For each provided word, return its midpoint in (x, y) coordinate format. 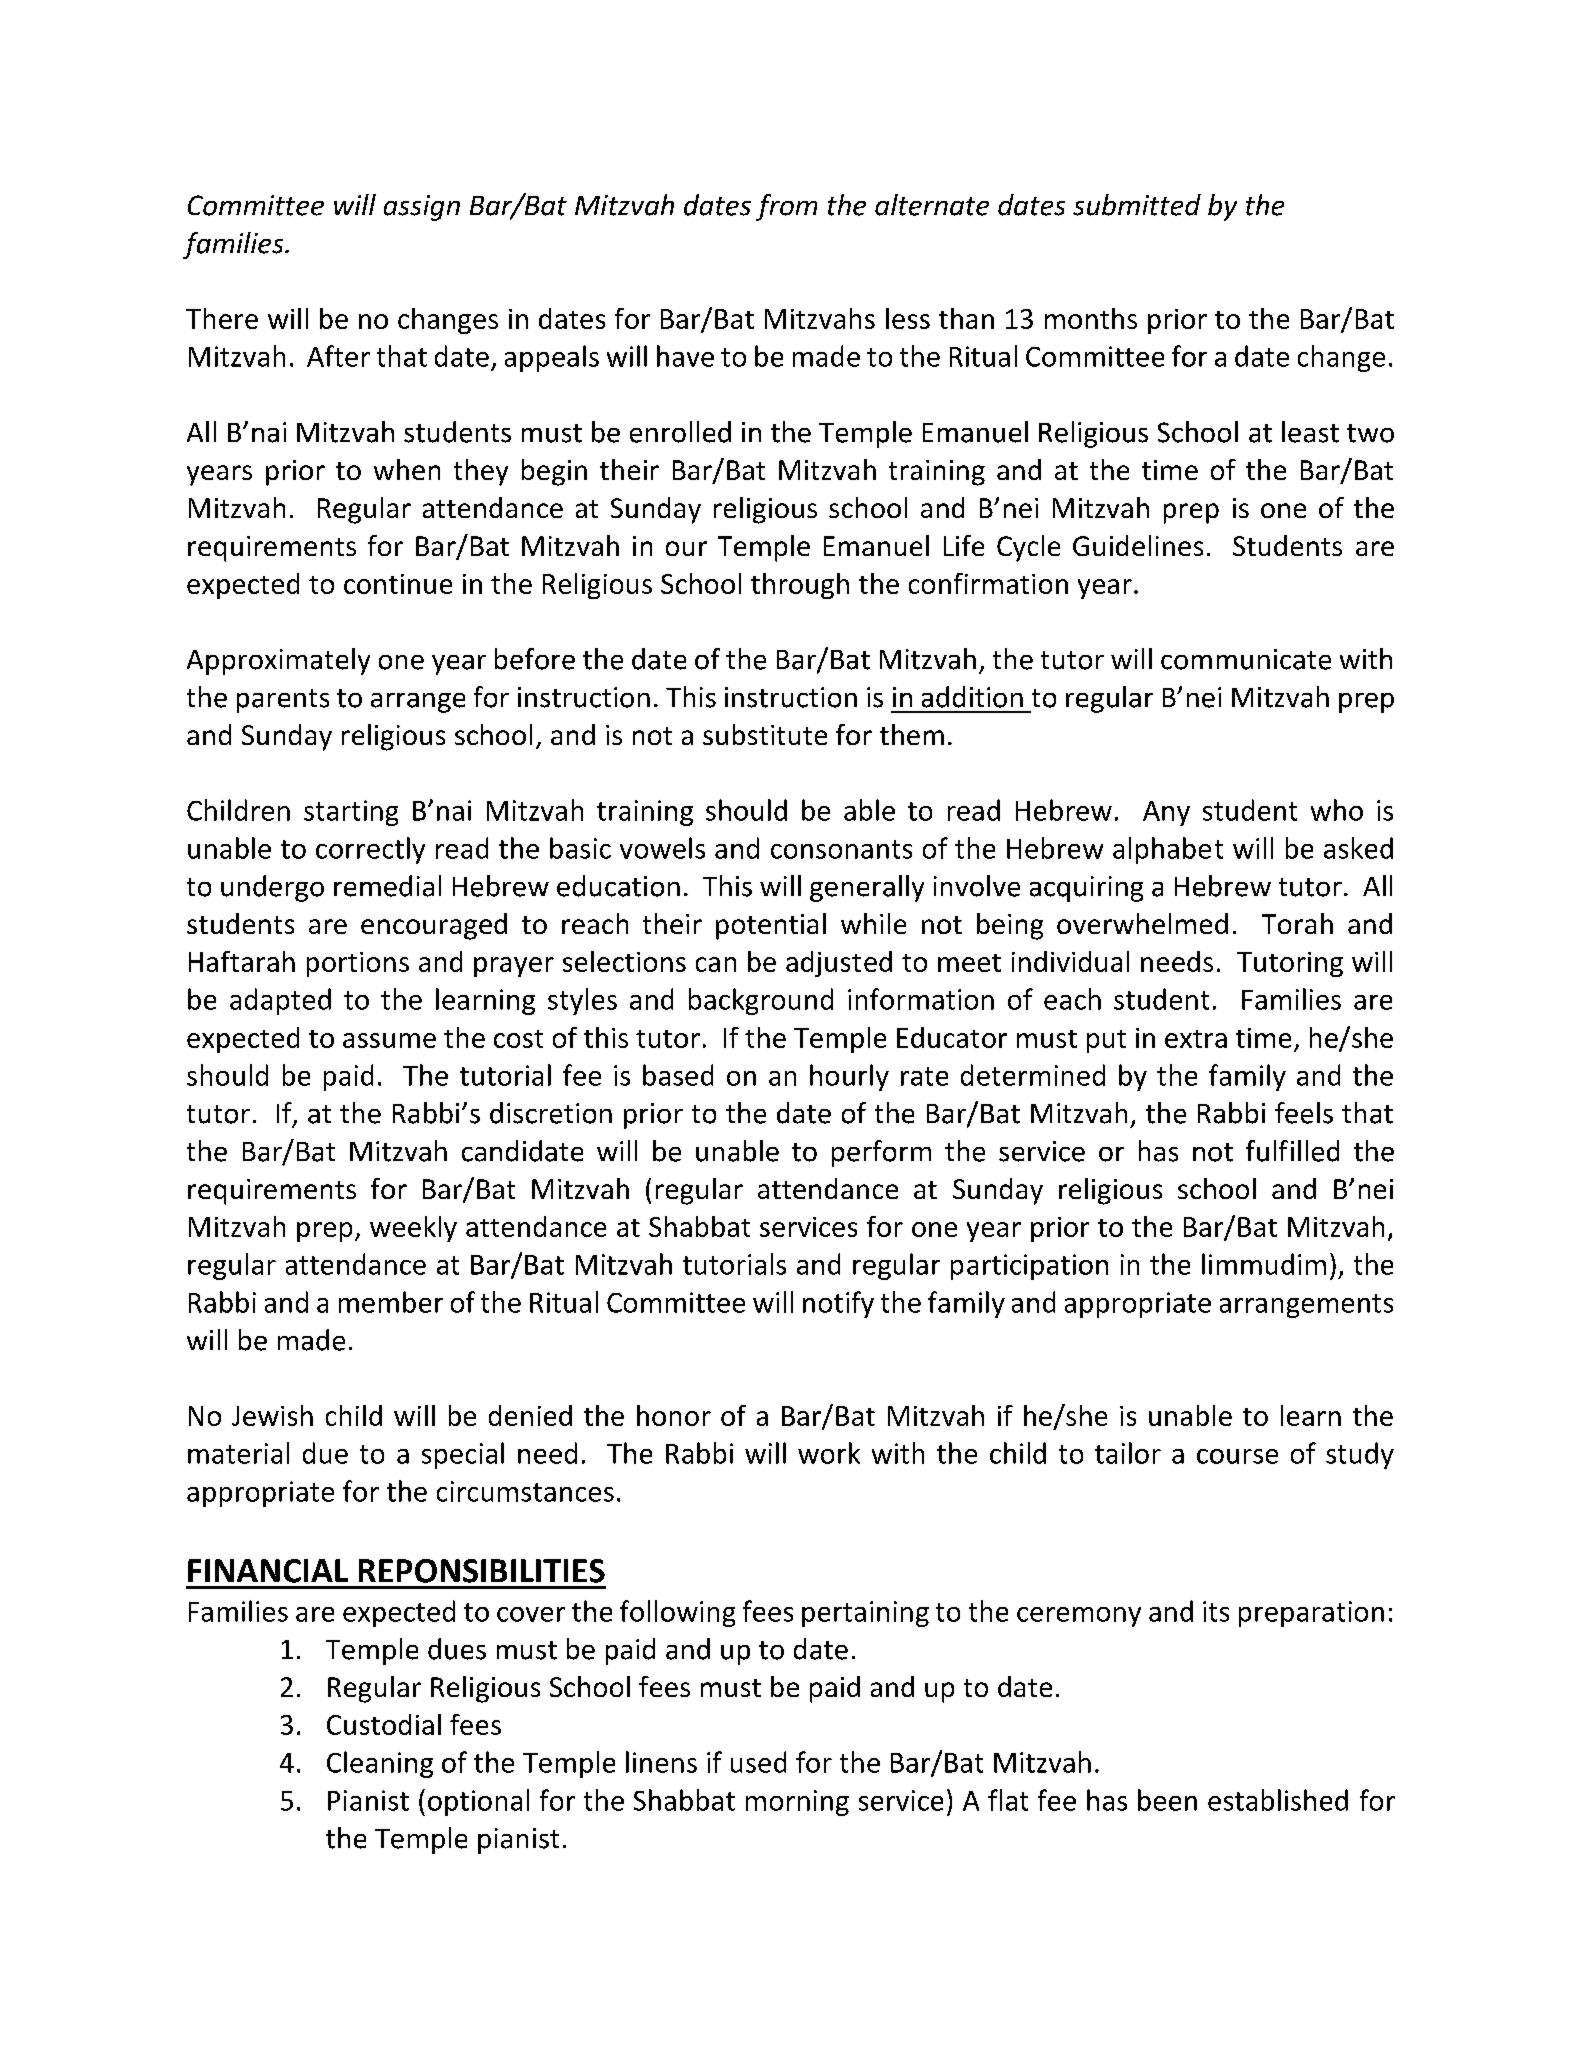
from (786, 207)
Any (1166, 813)
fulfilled (1292, 1151)
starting (351, 813)
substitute (765, 734)
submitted (1137, 205)
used (758, 1762)
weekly (413, 1229)
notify (838, 1304)
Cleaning (380, 1764)
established (1278, 1800)
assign (422, 208)
